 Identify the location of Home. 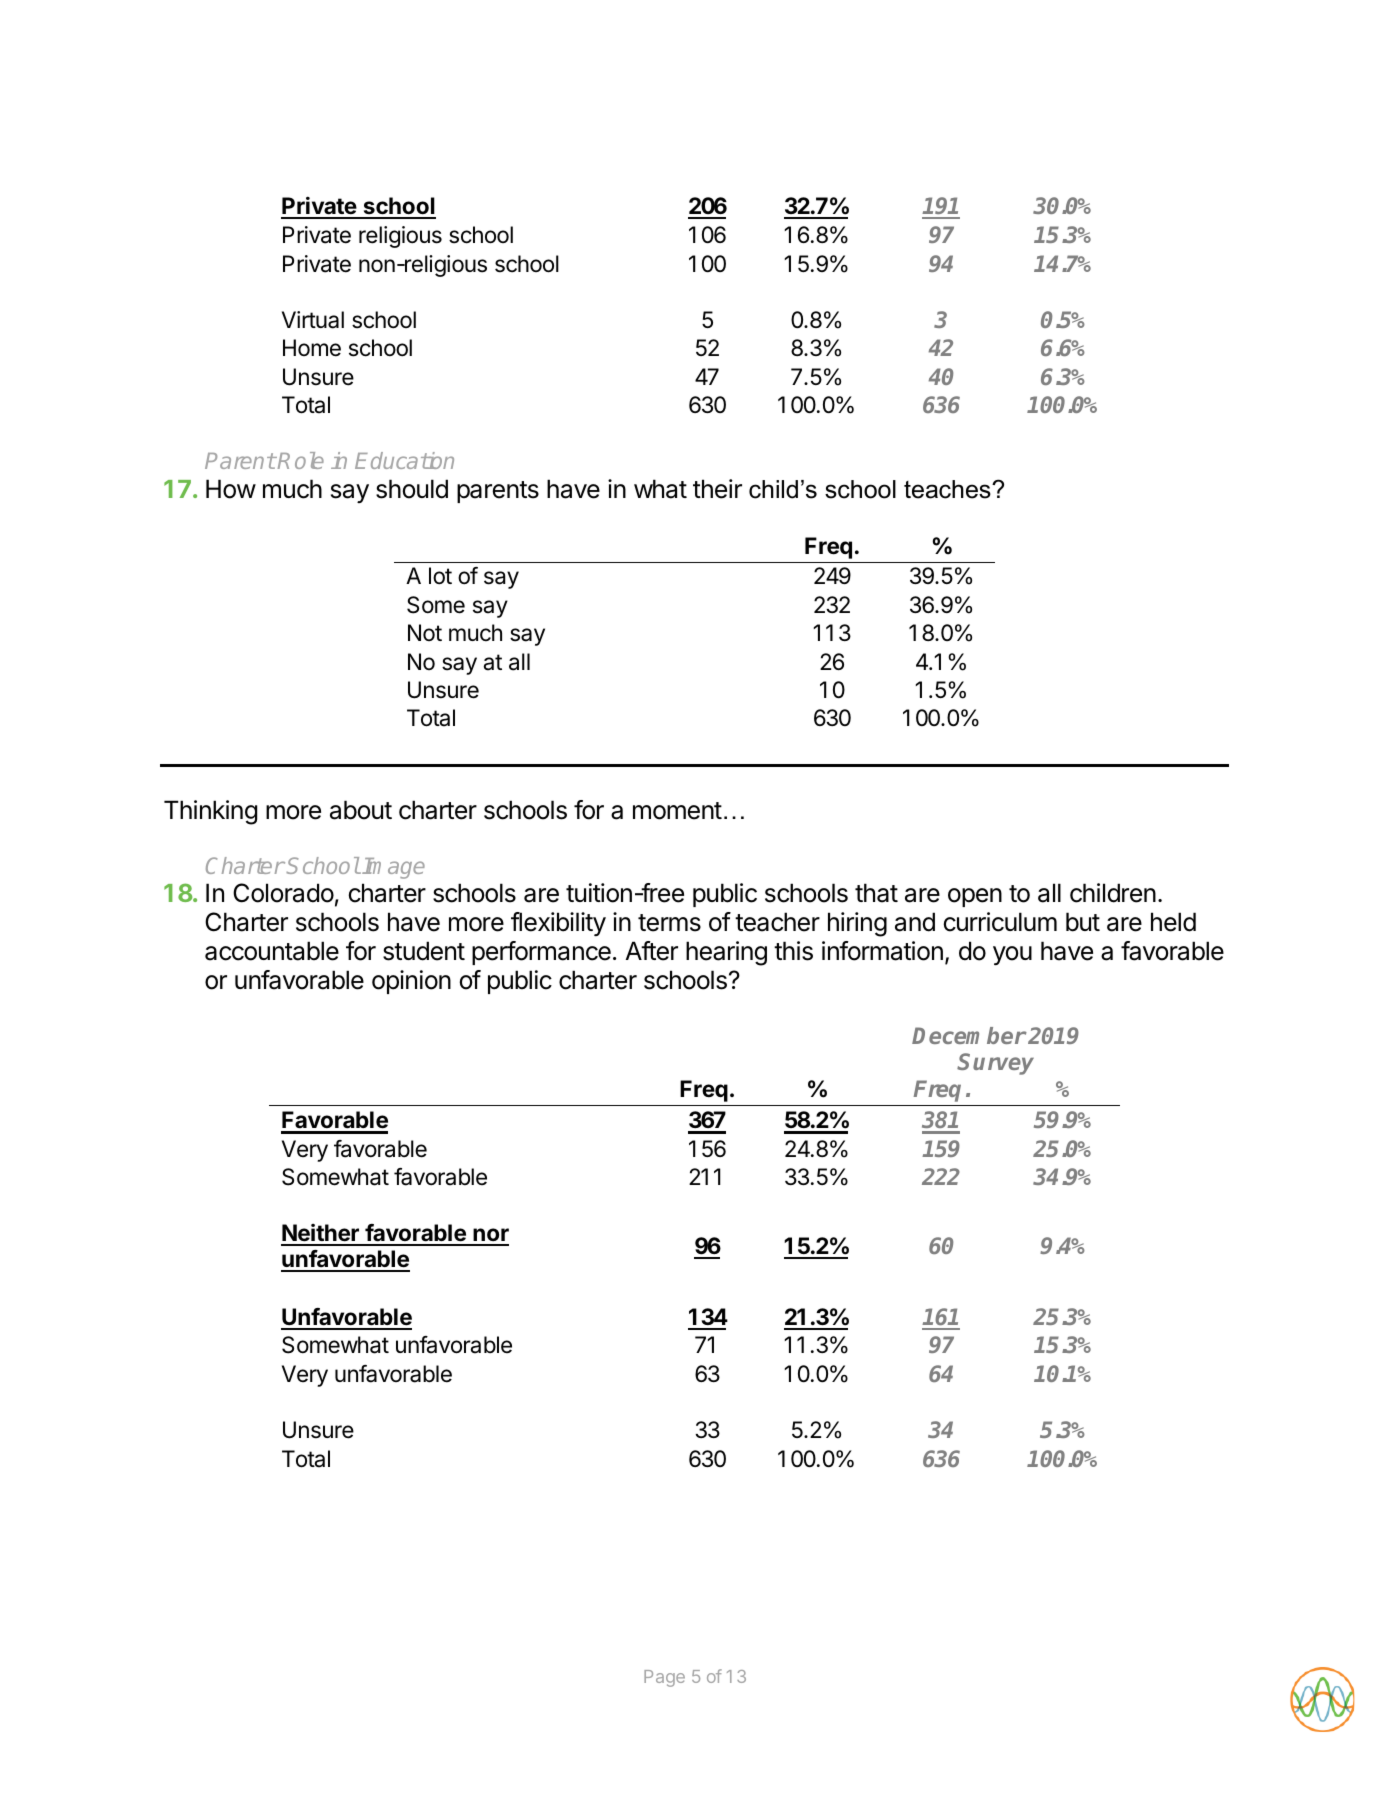
(312, 348).
